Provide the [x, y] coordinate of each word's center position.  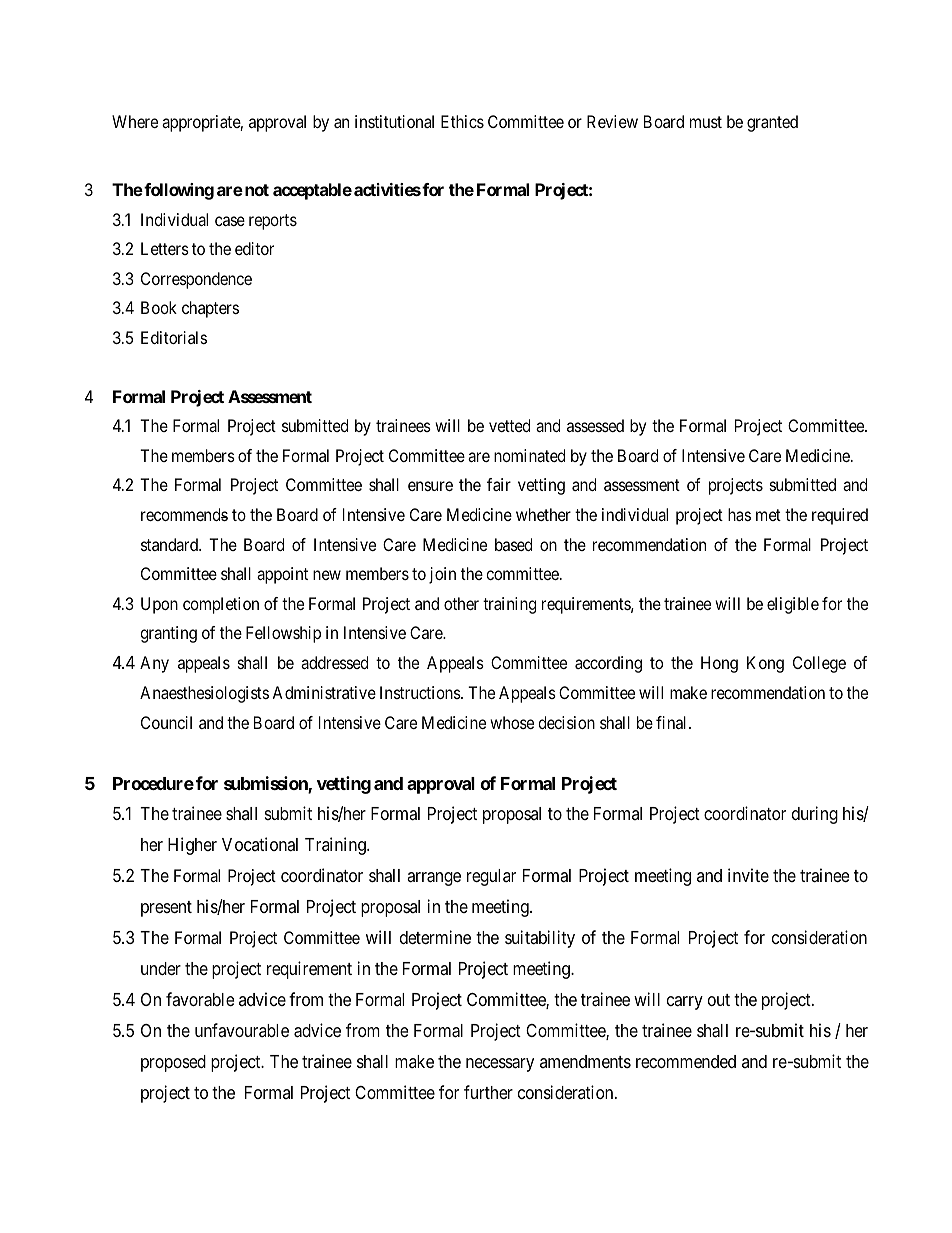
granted [772, 123]
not [257, 190]
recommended [686, 1061]
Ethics [462, 121]
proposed [173, 1063]
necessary [500, 1065]
